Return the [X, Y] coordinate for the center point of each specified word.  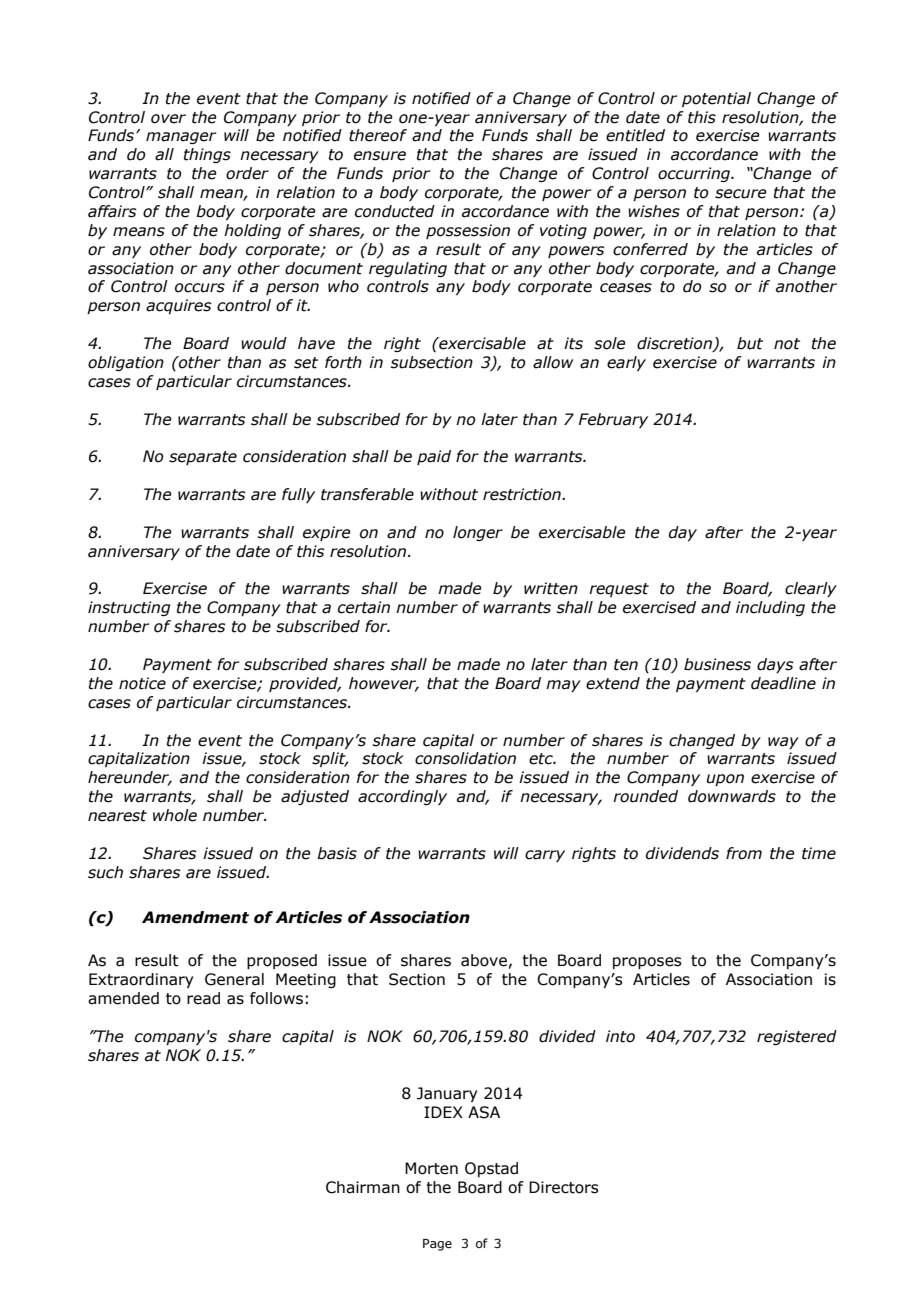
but [750, 343]
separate [203, 458]
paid [434, 457]
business [717, 664]
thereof [378, 135]
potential [716, 99]
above [484, 960]
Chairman [363, 1187]
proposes [647, 963]
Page [437, 1245]
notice [142, 683]
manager [181, 138]
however [384, 684]
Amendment [195, 917]
